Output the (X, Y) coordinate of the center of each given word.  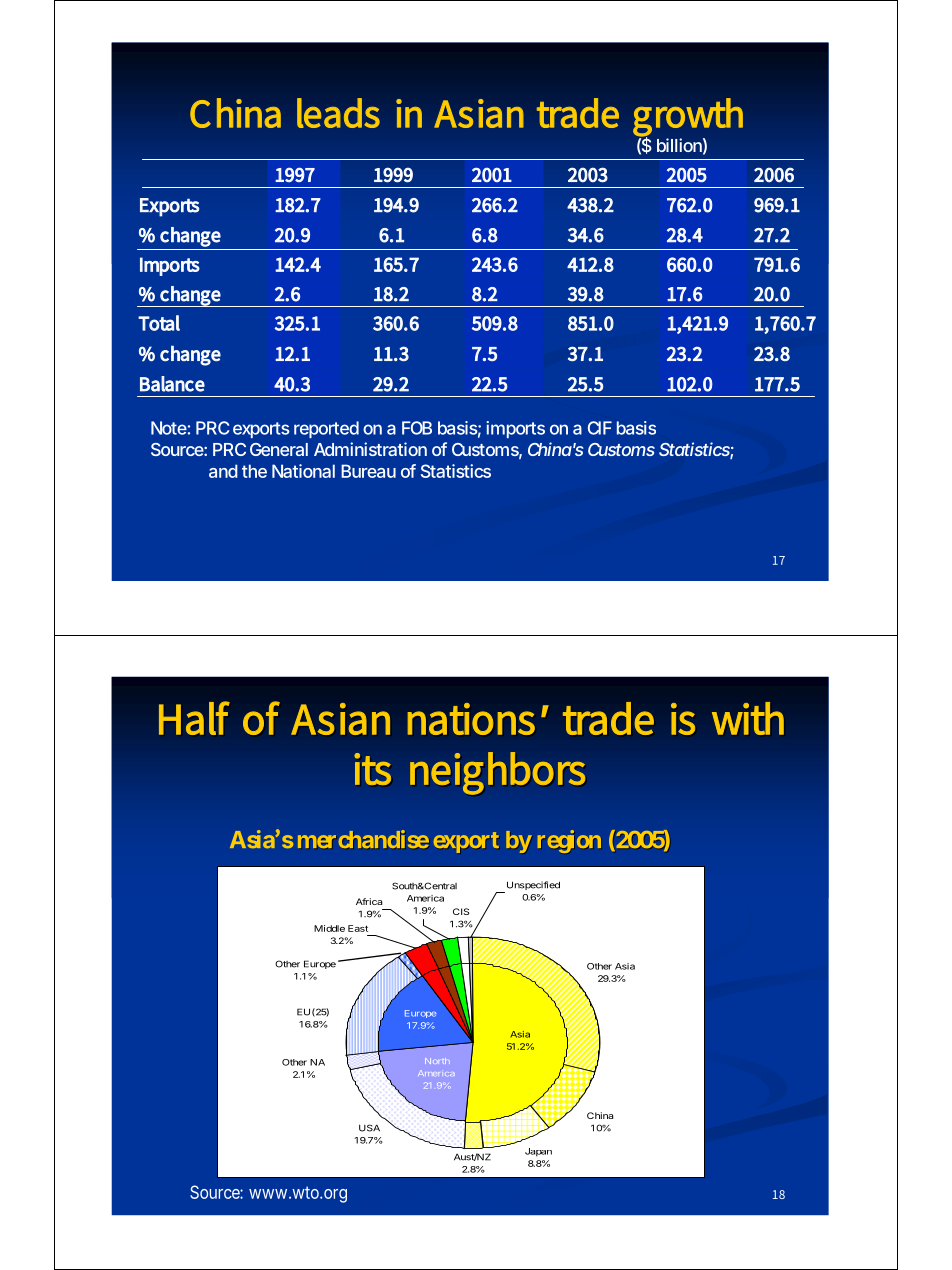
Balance (172, 384)
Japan (538, 1152)
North (437, 1061)
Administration (370, 449)
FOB (417, 428)
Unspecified (532, 887)
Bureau (368, 471)
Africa (369, 901)
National (303, 471)
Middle (329, 928)
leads (338, 113)
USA (369, 1128)
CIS (461, 911)
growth (688, 118)
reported (326, 429)
